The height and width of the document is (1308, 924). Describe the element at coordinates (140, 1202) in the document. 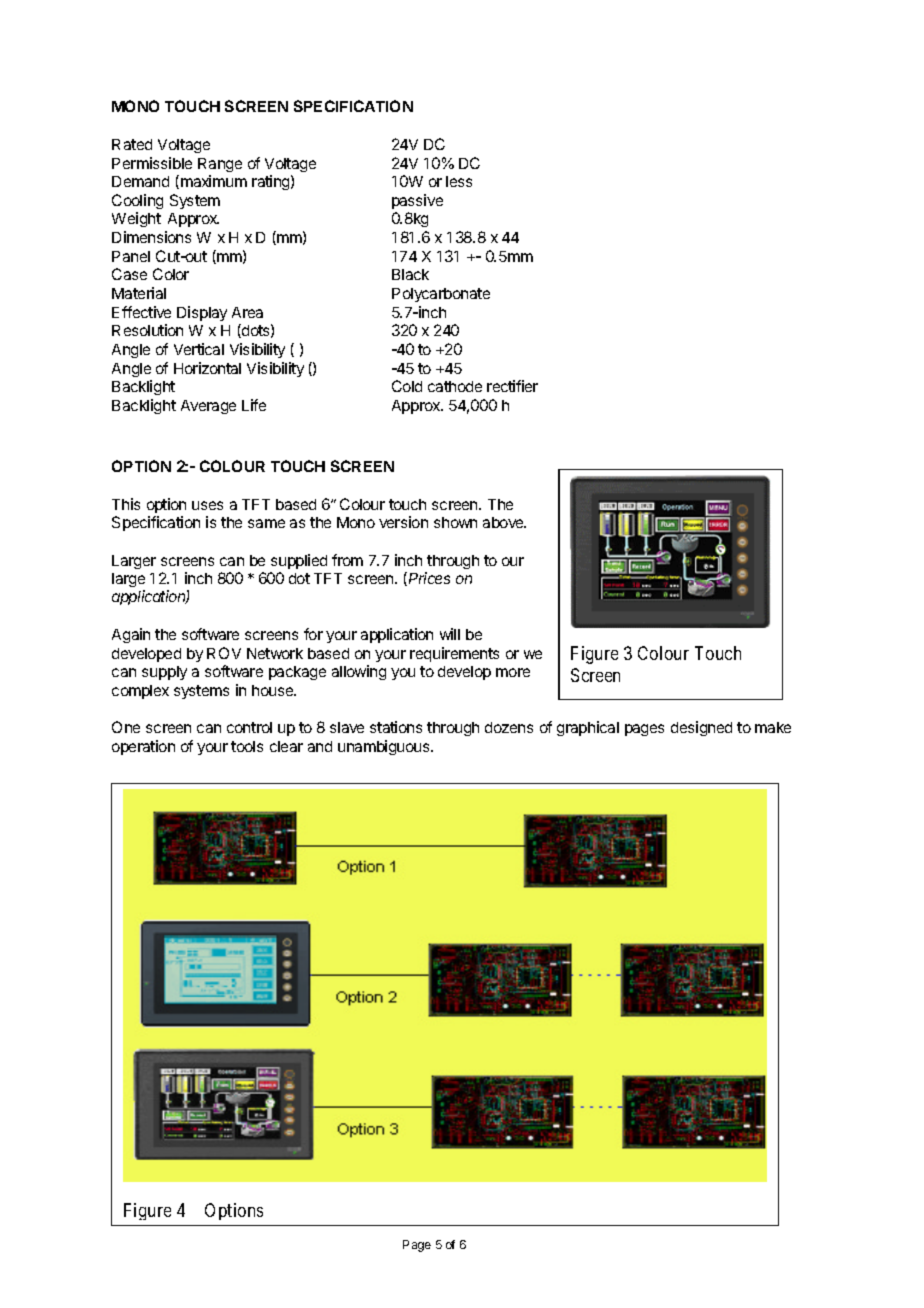

I see `Document` at that location.
